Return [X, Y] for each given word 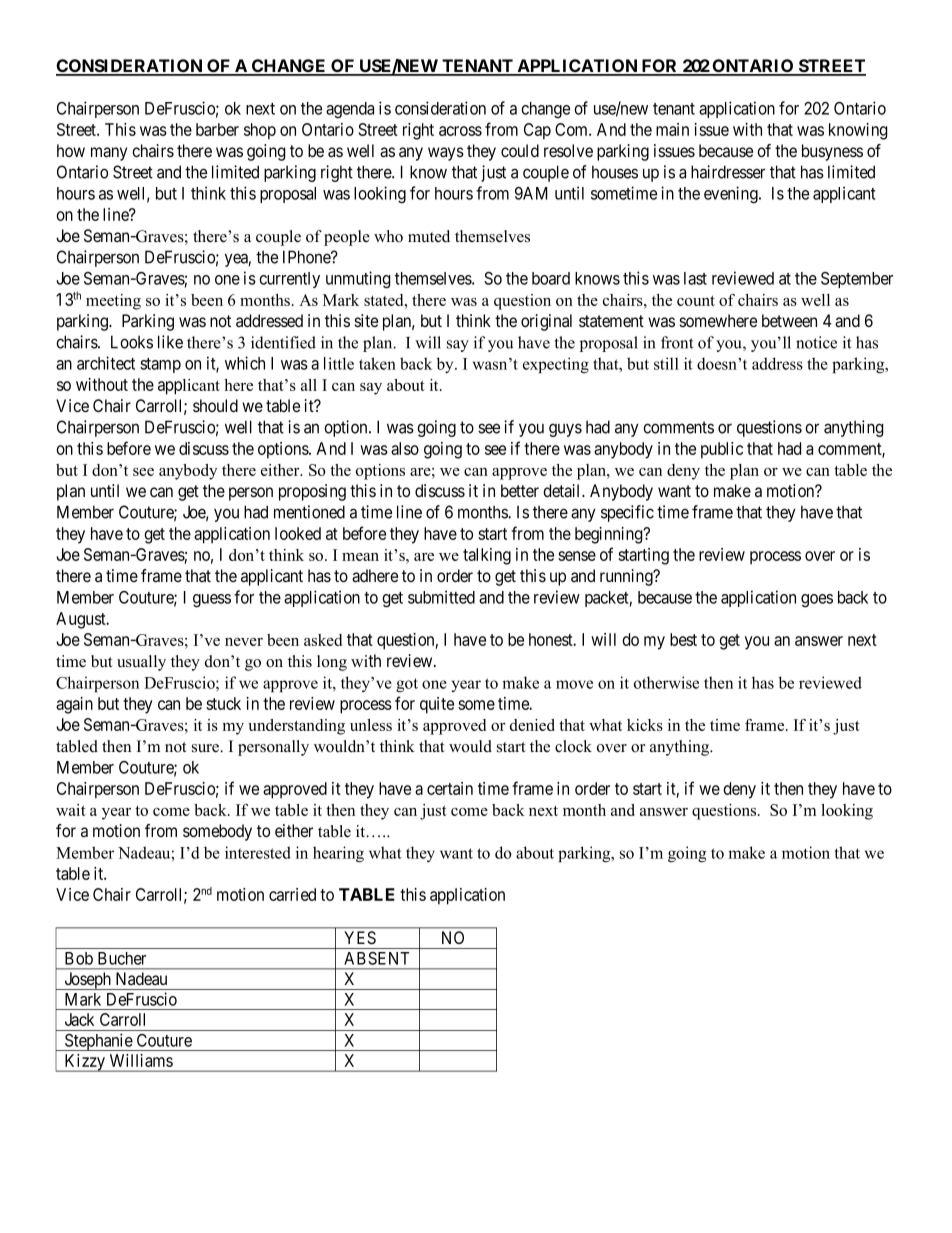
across [460, 131]
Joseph [87, 981]
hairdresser [728, 172]
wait [71, 810]
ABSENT [376, 958]
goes [817, 601]
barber [217, 129]
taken [377, 363]
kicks [645, 725]
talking [487, 556]
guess [212, 600]
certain [450, 788]
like [170, 342]
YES [360, 937]
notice [816, 342]
